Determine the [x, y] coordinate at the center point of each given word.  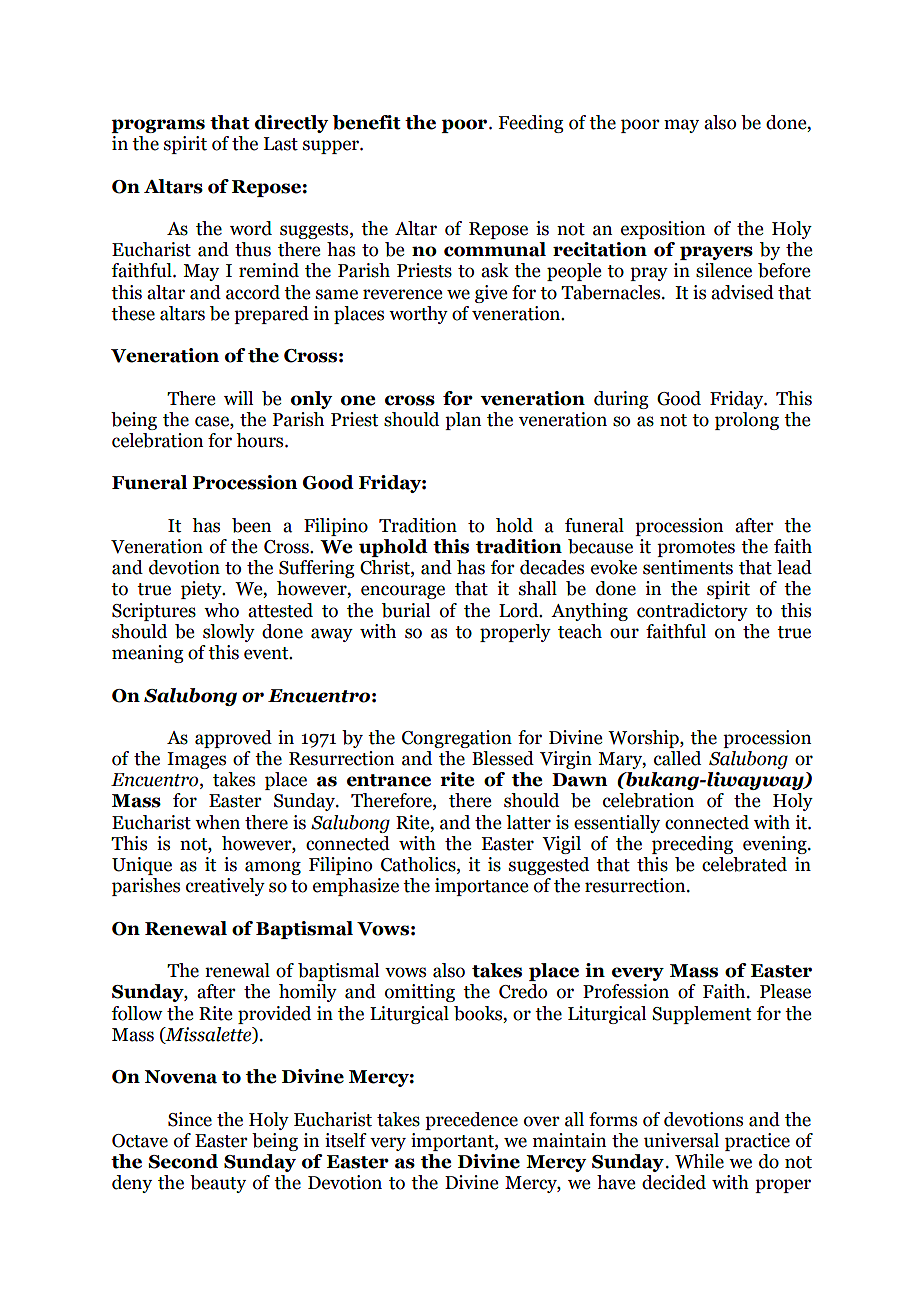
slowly [229, 633]
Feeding [530, 124]
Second [183, 1161]
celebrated [744, 864]
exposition [663, 230]
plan [463, 421]
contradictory [692, 612]
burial [406, 610]
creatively [225, 887]
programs [158, 126]
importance [481, 887]
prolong [747, 421]
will [238, 398]
